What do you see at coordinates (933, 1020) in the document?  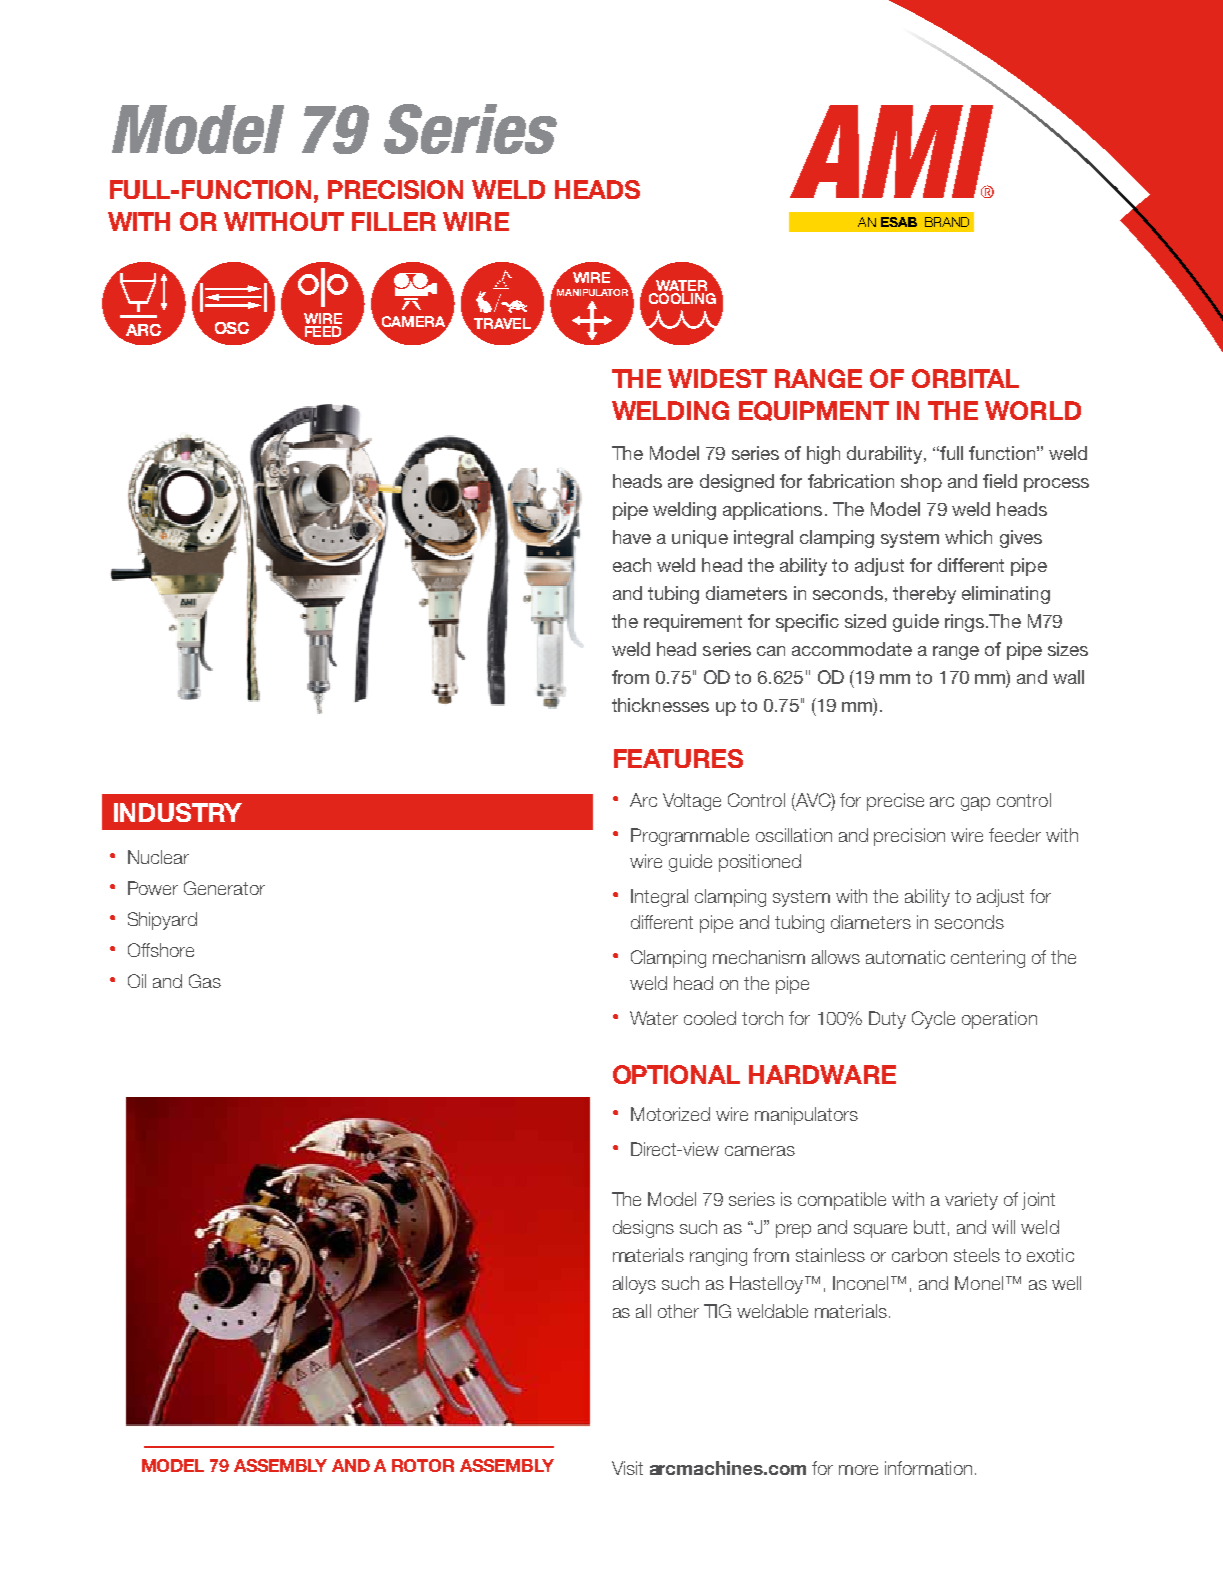 I see `Cycle` at bounding box center [933, 1020].
